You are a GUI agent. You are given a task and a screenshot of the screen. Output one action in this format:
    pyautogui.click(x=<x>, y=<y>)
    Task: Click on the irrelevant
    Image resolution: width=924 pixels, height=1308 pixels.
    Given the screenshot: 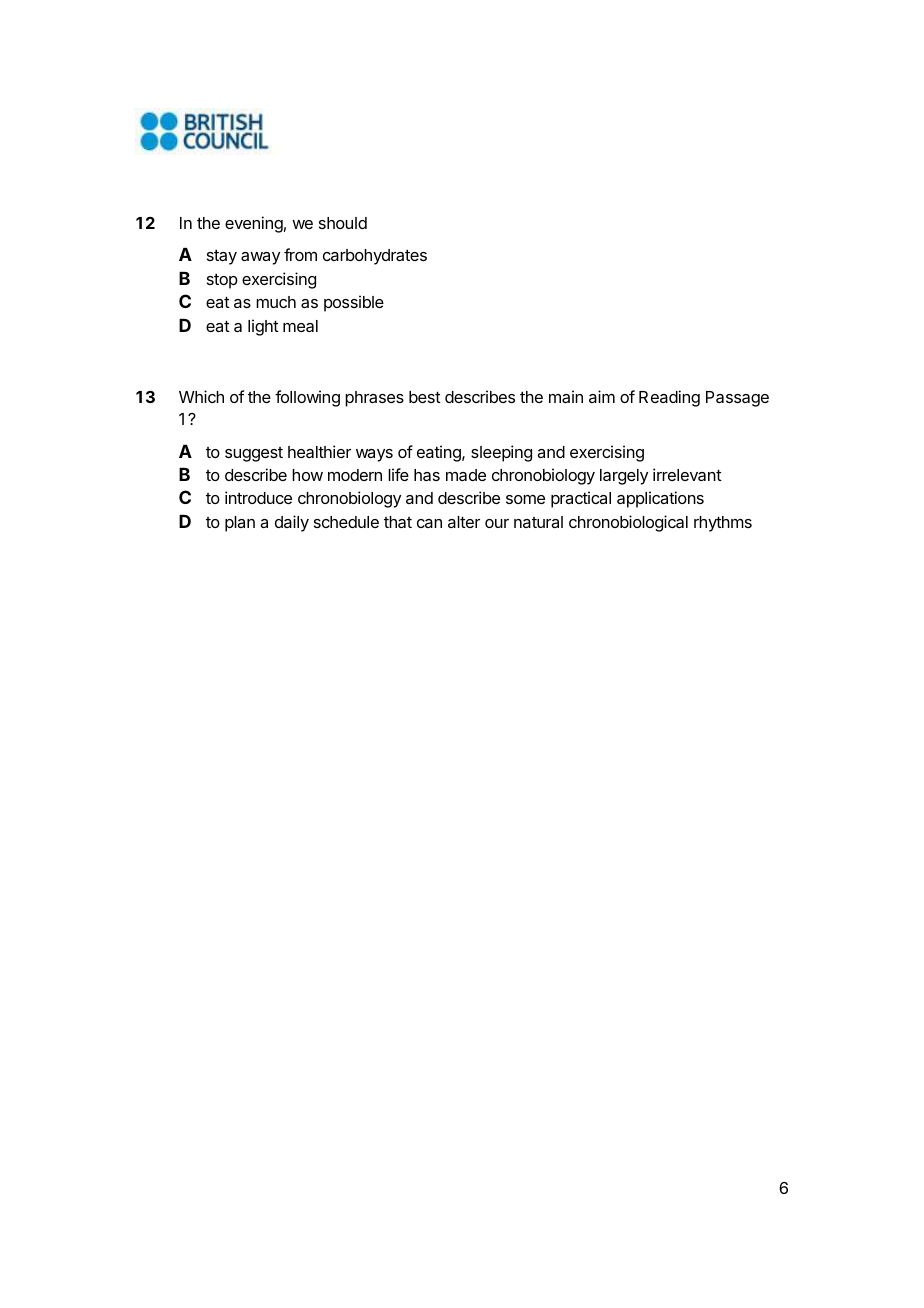 What is the action you would take?
    pyautogui.click(x=687, y=474)
